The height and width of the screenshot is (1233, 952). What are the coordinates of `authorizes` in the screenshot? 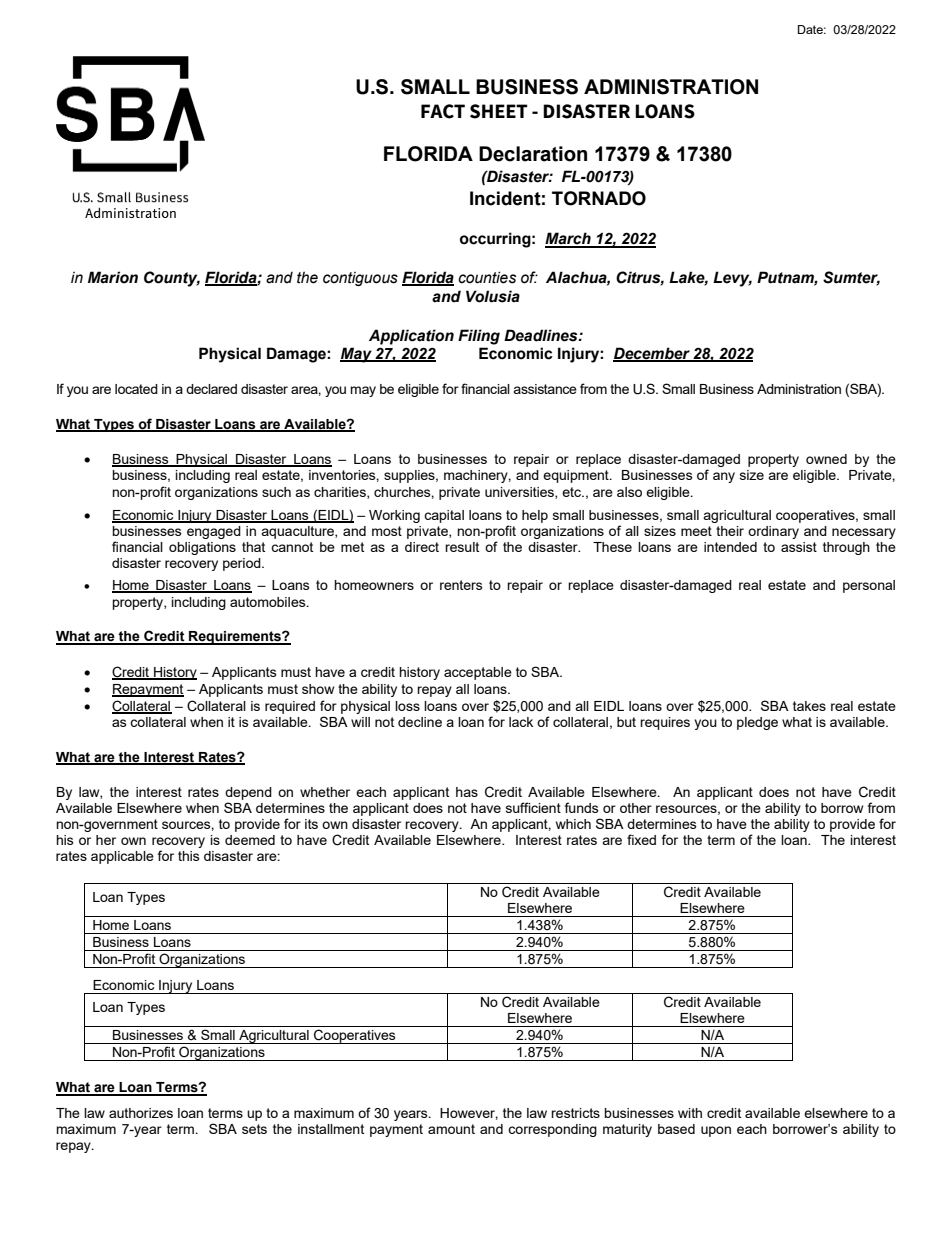 It's located at (141, 1113).
